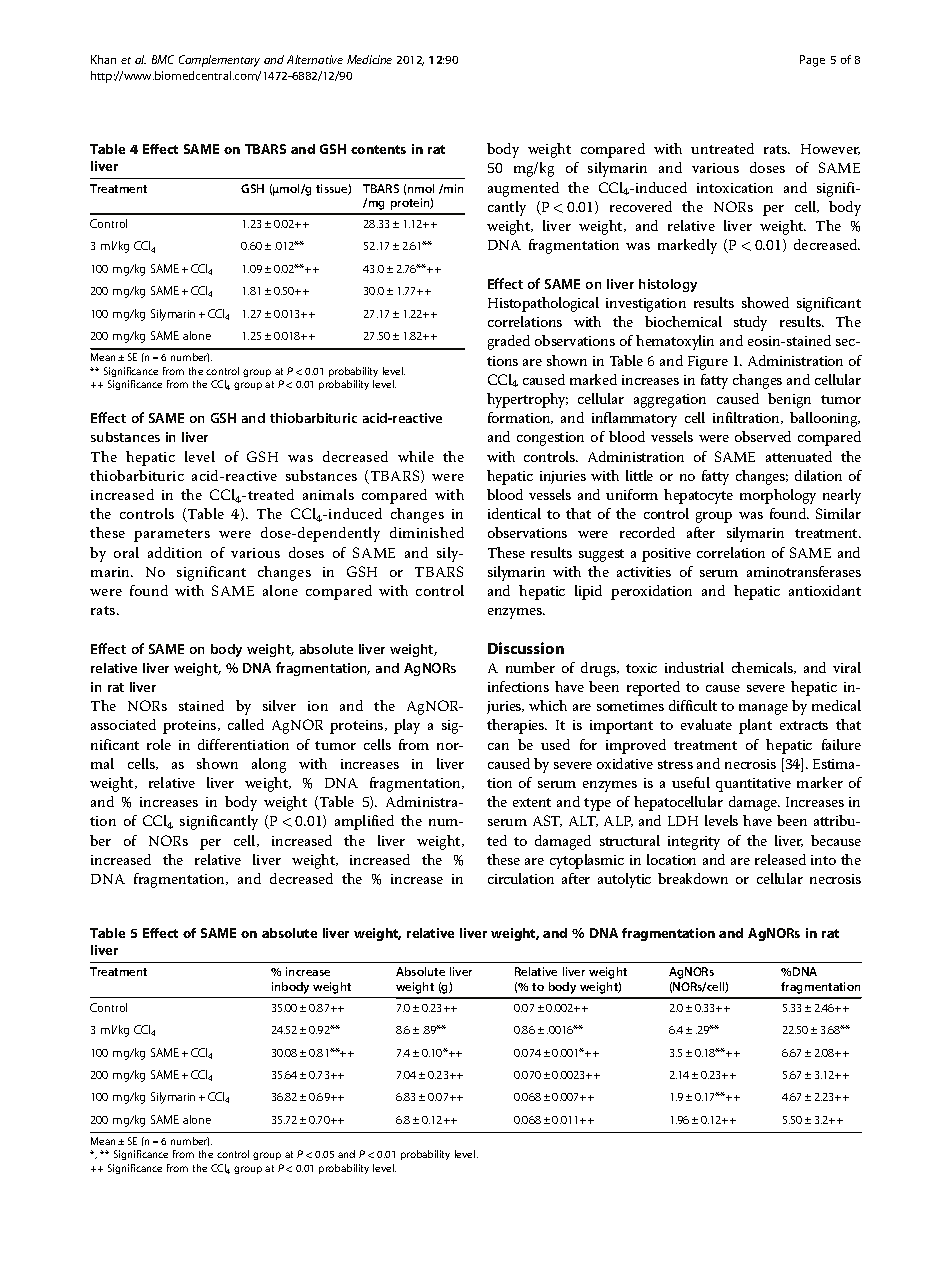 The image size is (952, 1270). Describe the element at coordinates (369, 59) in the page. I see `Medicine` at that location.
